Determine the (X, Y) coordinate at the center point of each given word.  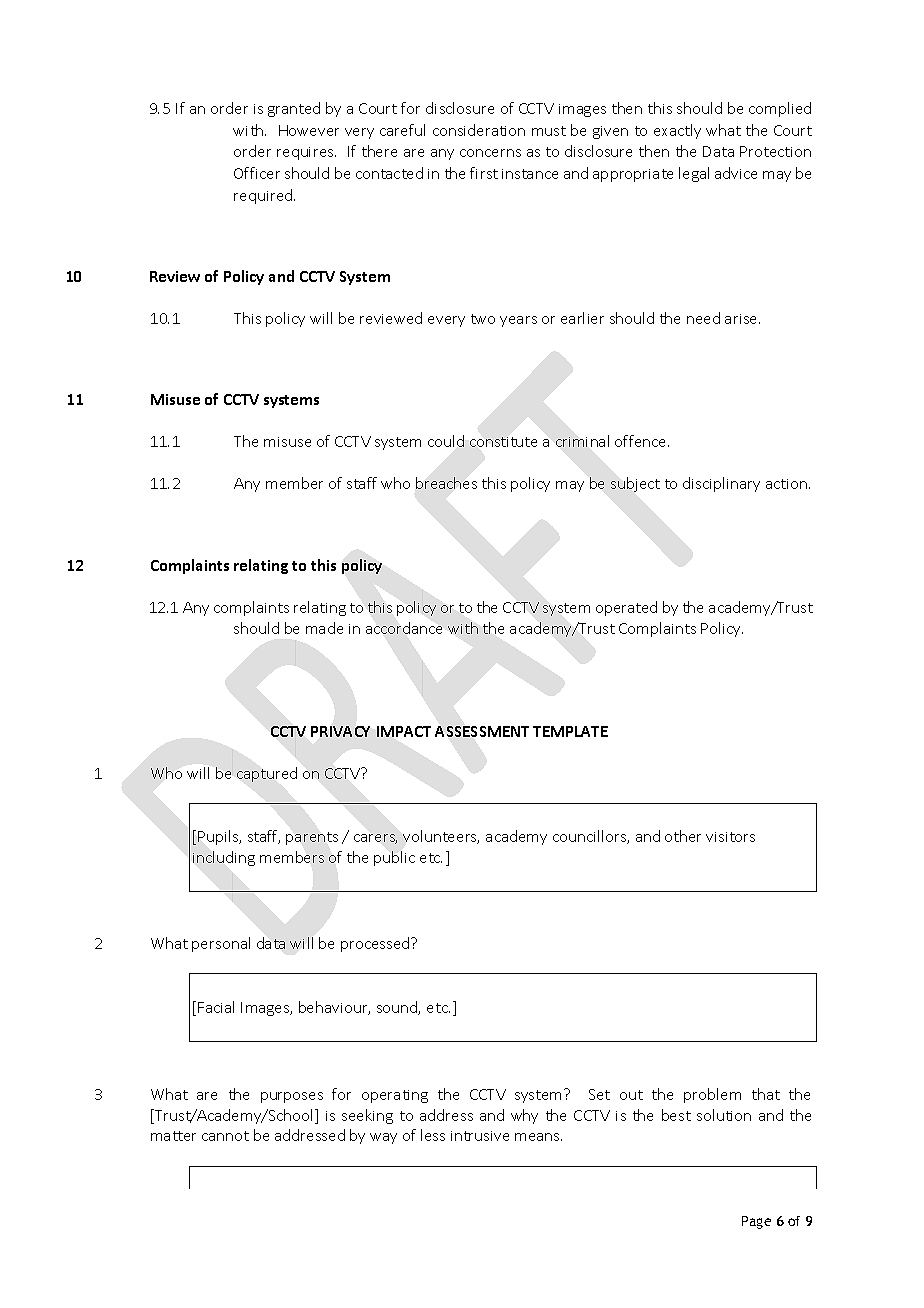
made (324, 628)
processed (376, 944)
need (703, 318)
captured (267, 774)
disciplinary (721, 484)
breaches (446, 483)
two (483, 319)
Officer (257, 173)
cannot (225, 1136)
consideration (479, 130)
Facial (216, 1007)
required (264, 196)
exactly (677, 131)
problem (712, 1095)
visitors (730, 837)
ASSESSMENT (482, 731)
